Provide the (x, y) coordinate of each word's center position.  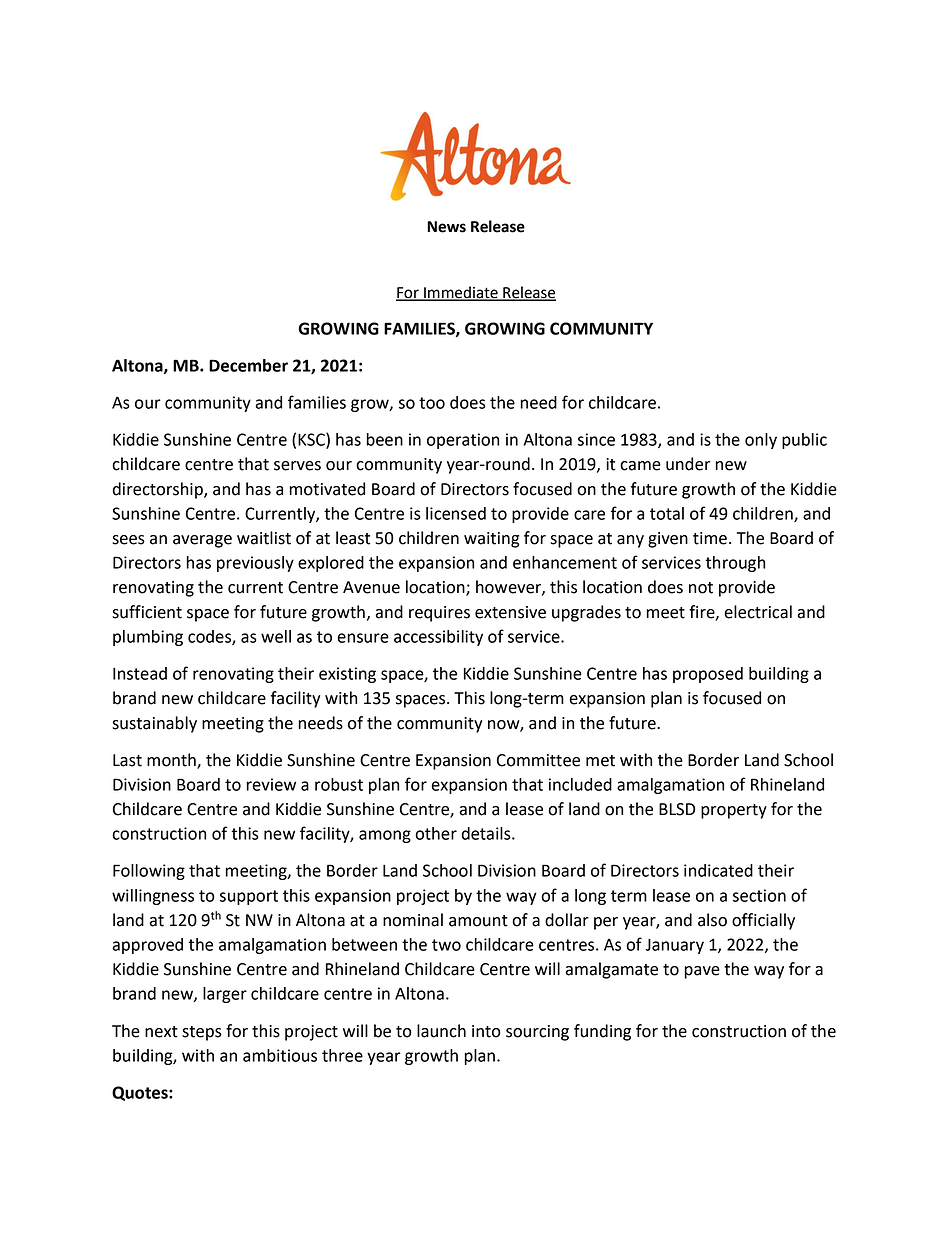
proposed (708, 675)
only (761, 441)
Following (149, 872)
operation (463, 441)
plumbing (148, 638)
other (436, 833)
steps (202, 1033)
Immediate (461, 293)
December (248, 365)
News (446, 227)
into (486, 1031)
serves (297, 466)
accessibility (438, 638)
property (734, 811)
